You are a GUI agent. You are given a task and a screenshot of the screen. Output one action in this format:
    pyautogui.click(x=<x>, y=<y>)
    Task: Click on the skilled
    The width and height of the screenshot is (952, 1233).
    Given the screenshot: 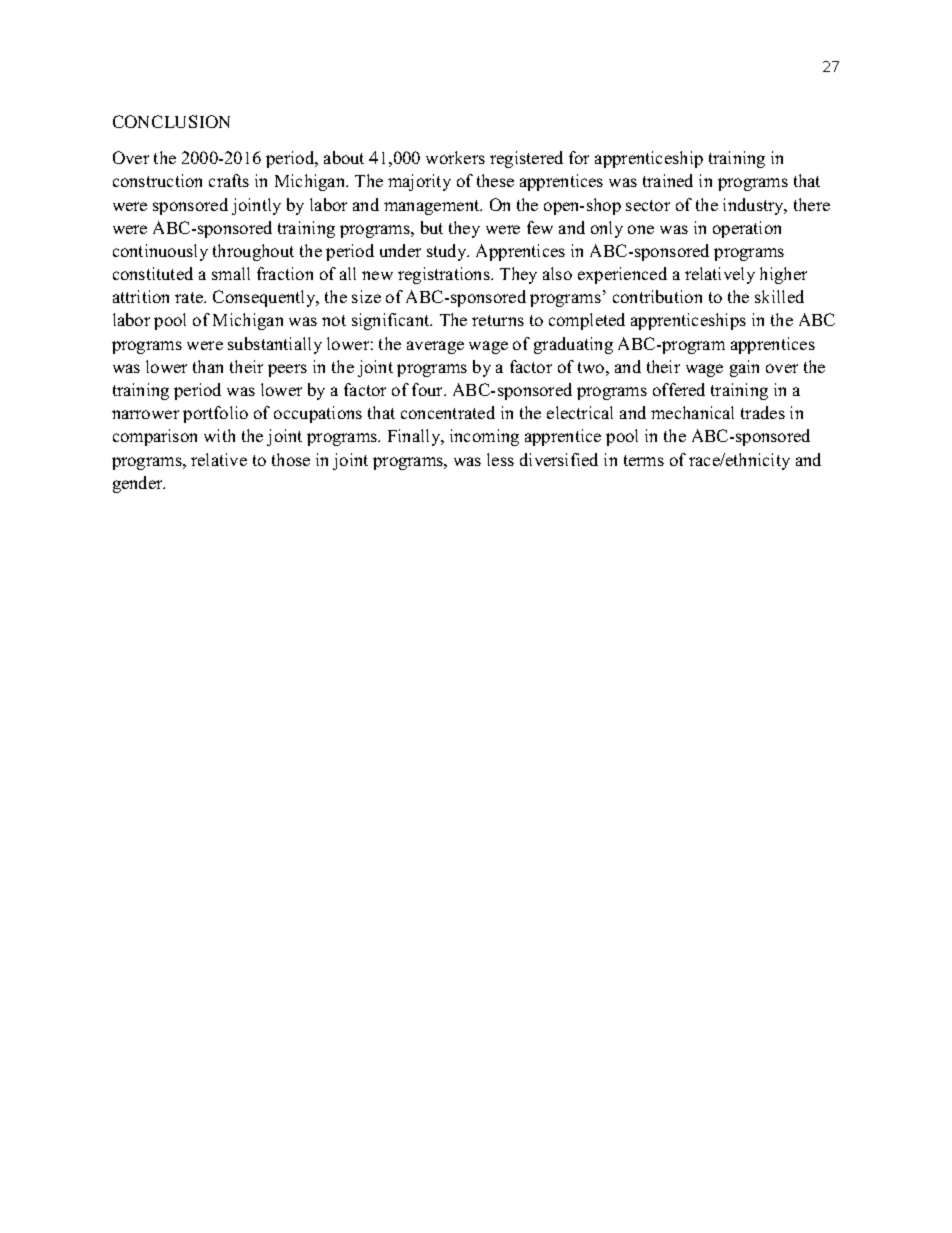 What is the action you would take?
    pyautogui.click(x=779, y=296)
